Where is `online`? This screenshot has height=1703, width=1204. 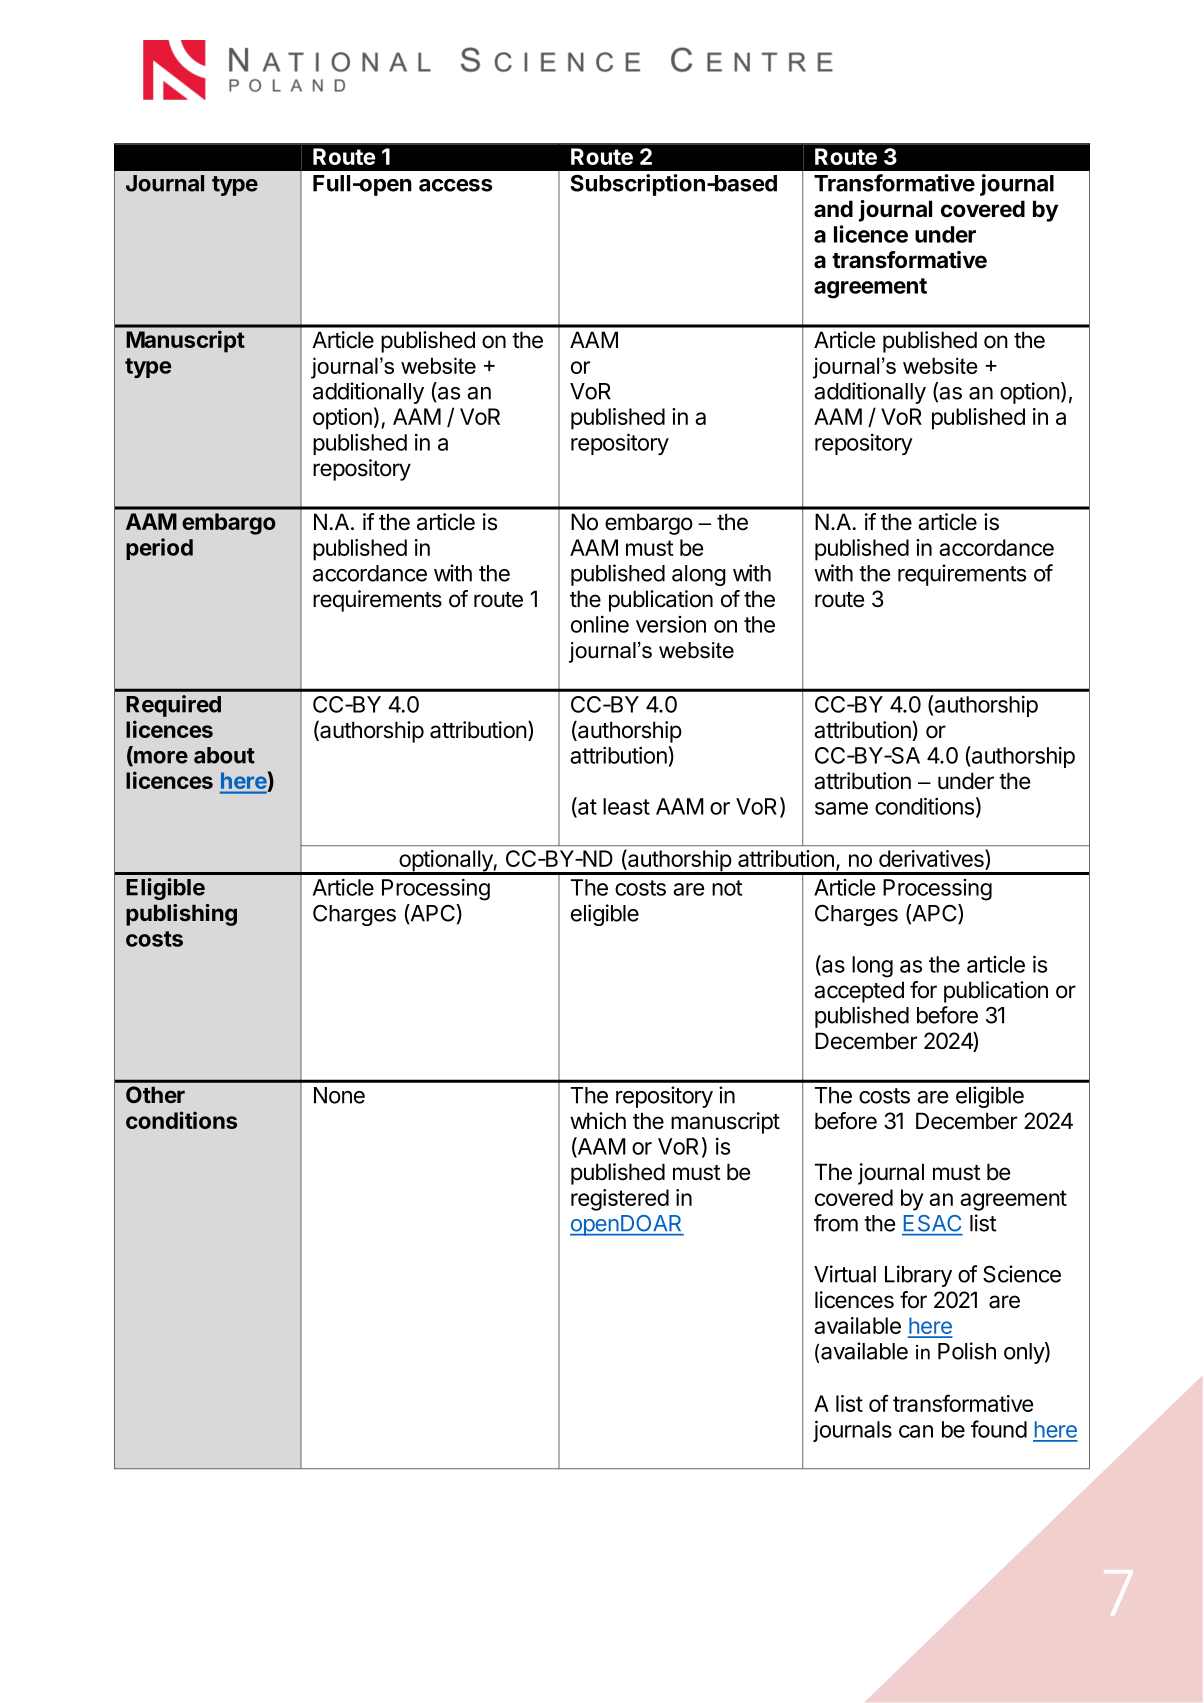
online is located at coordinates (600, 624).
